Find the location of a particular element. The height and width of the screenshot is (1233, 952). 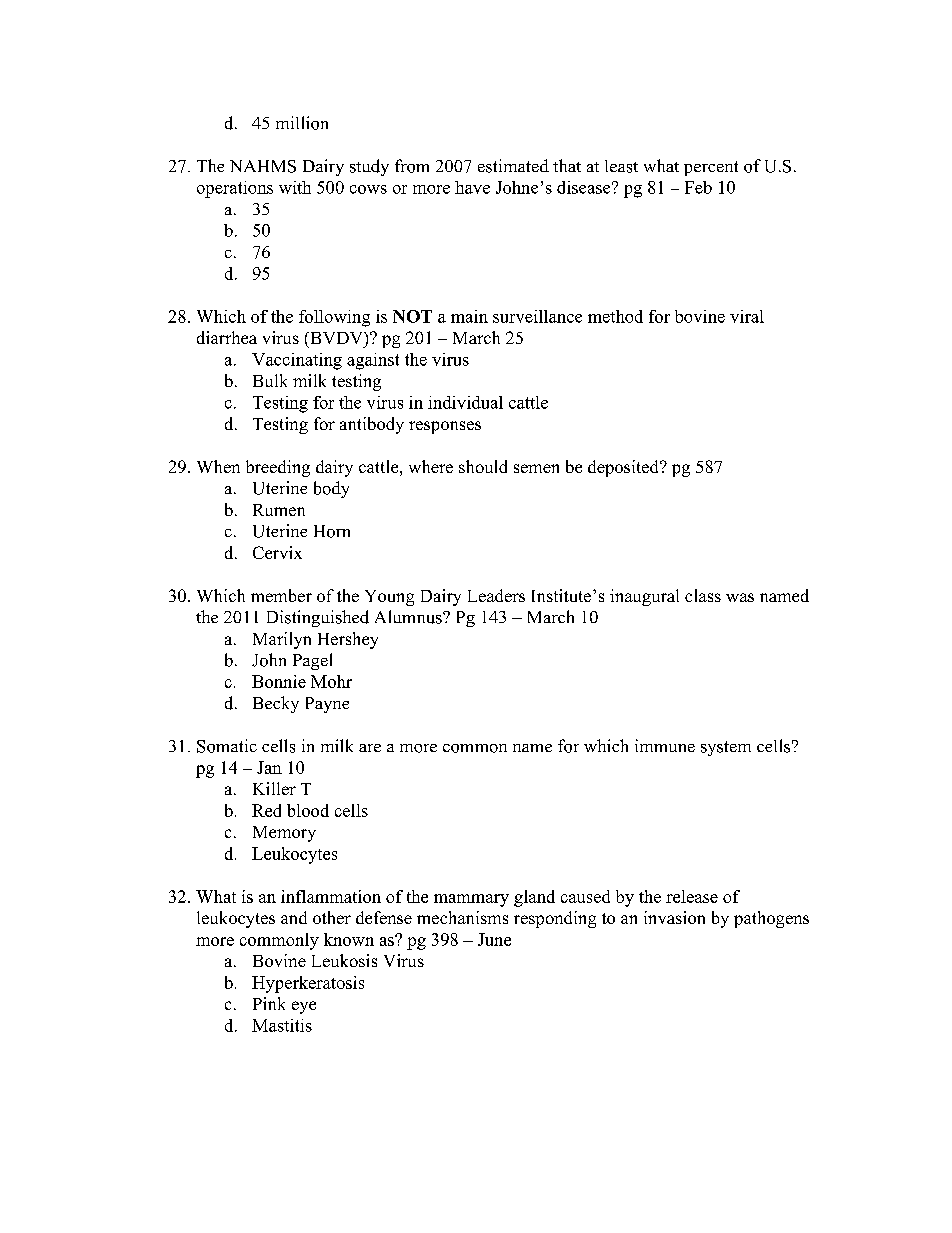

Leaders is located at coordinates (496, 595).
